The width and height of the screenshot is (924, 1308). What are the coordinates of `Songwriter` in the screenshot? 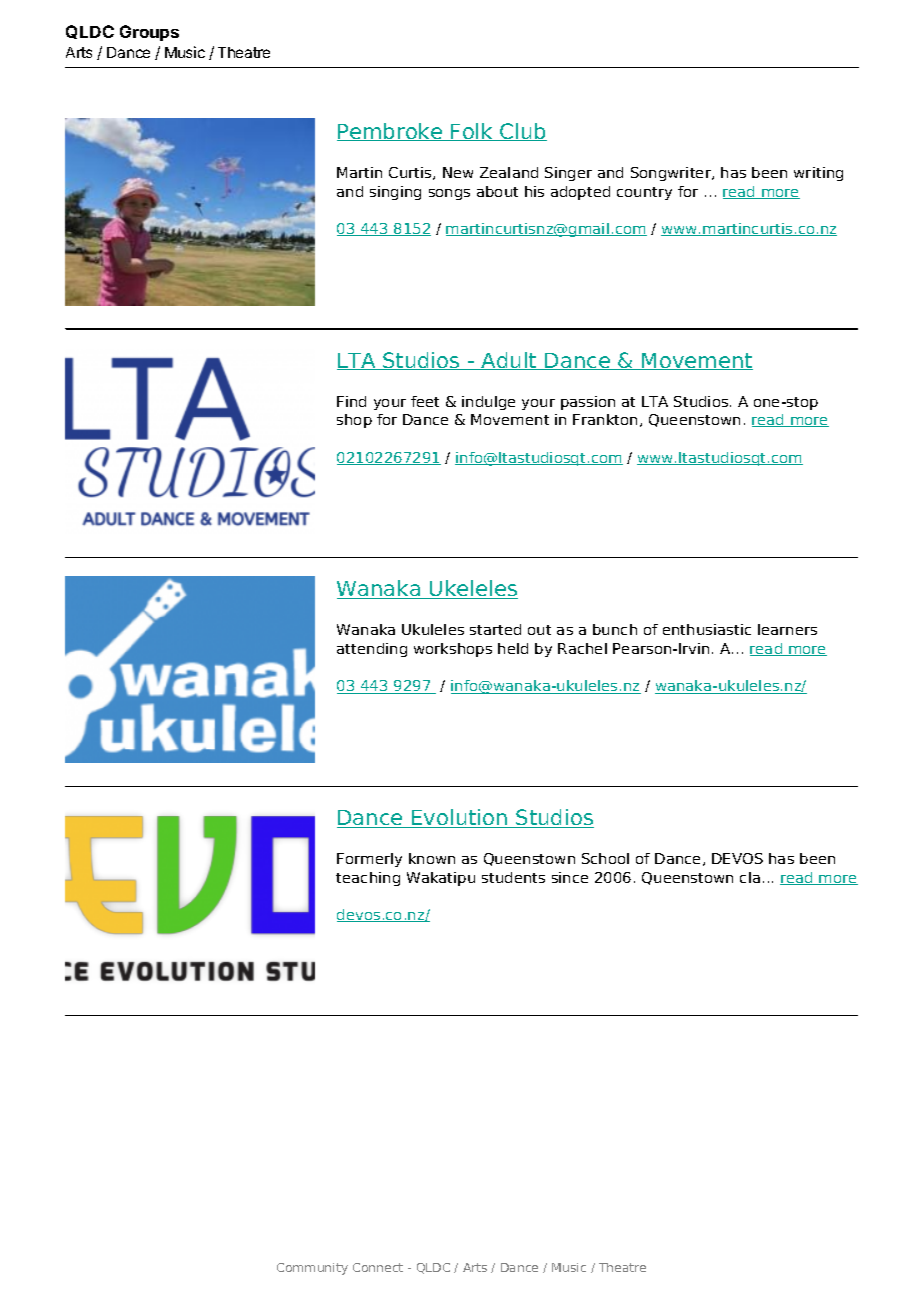 It's located at (672, 174).
